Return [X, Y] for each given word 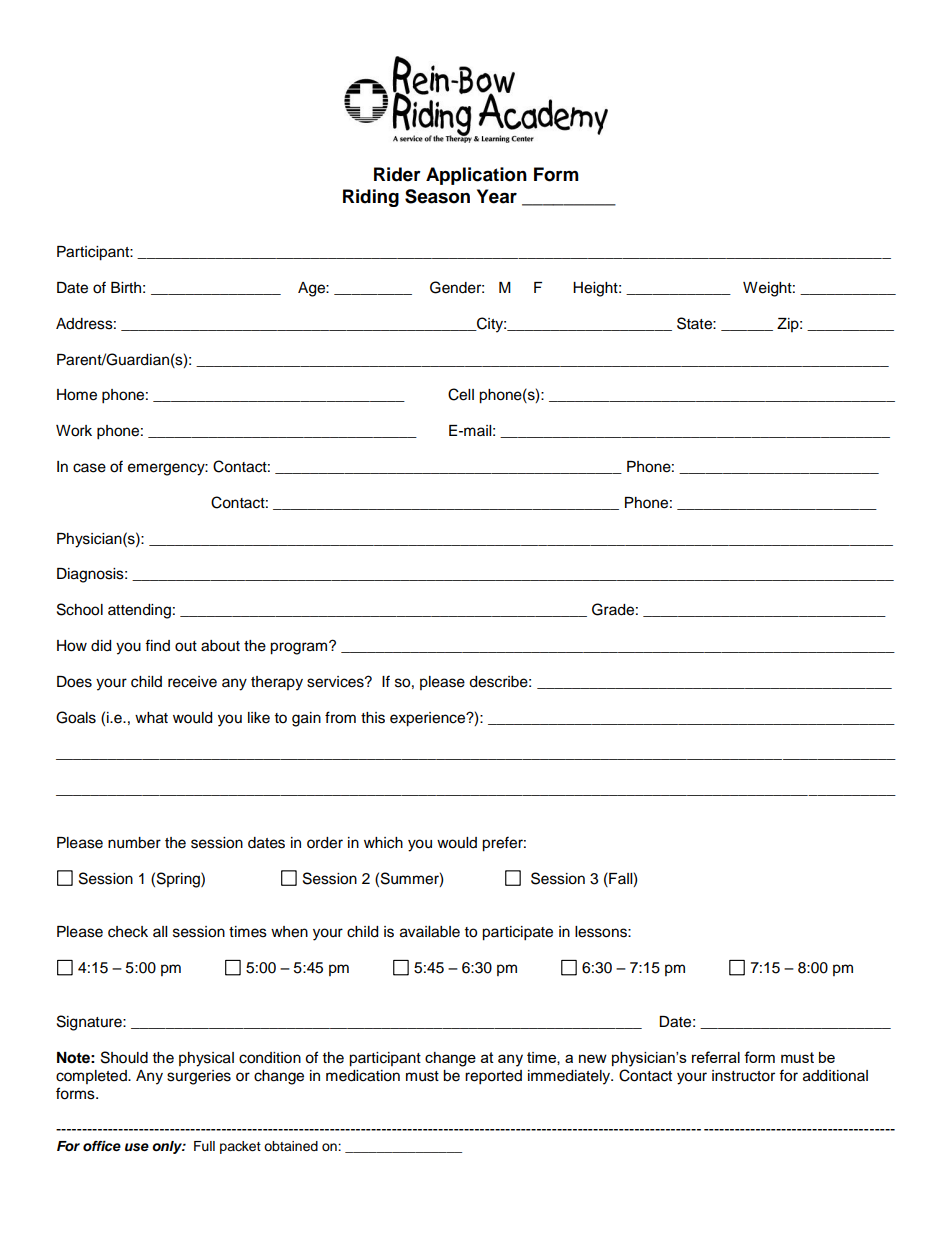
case [89, 468]
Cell [461, 394]
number [134, 843]
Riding [371, 198]
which [383, 843]
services [336, 682]
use [137, 1147]
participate [517, 933]
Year [497, 196]
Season [437, 196]
